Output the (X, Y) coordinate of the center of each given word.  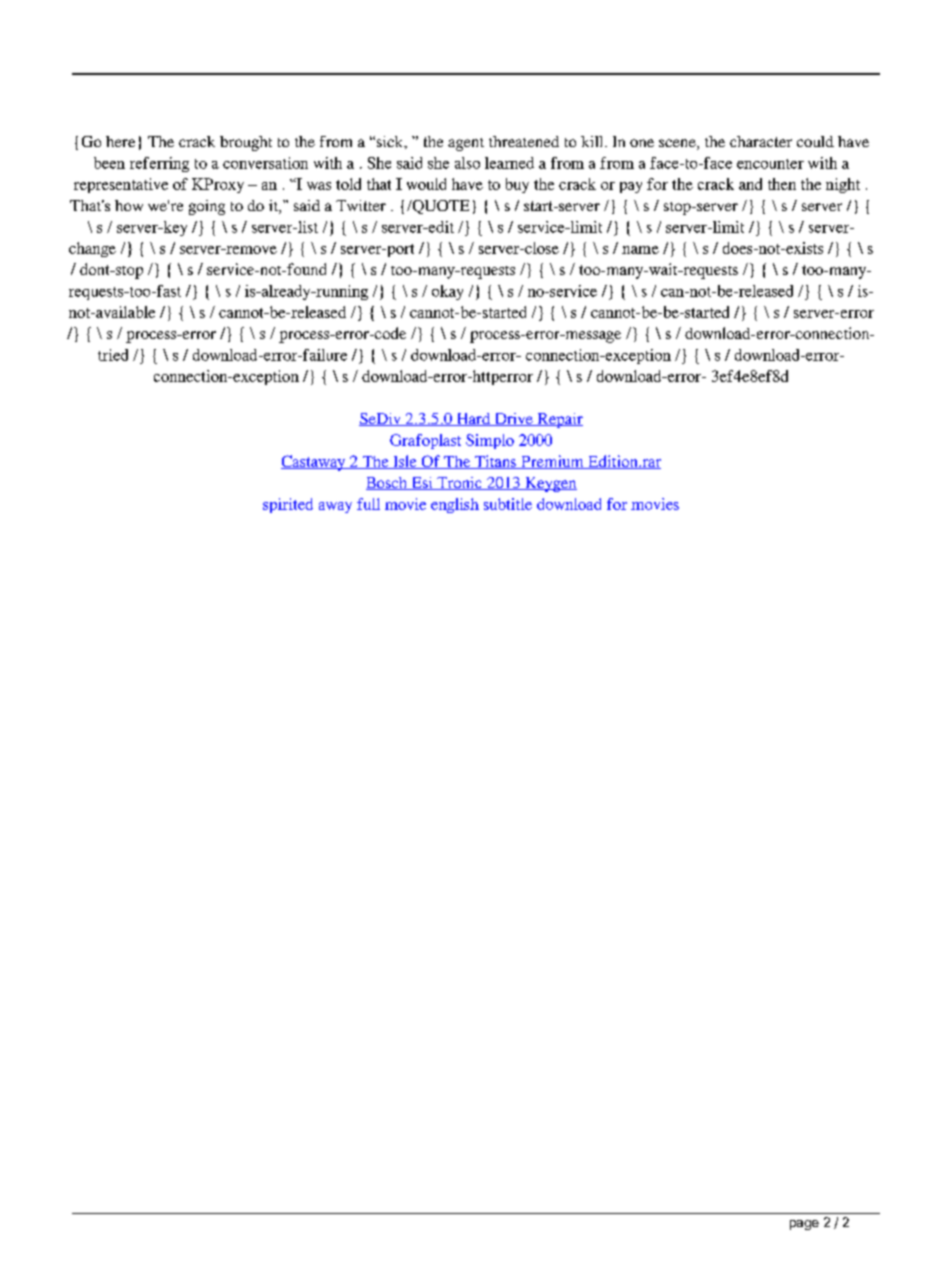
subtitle (508, 504)
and (750, 184)
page (804, 1225)
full (368, 504)
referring (159, 164)
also (467, 163)
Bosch (388, 483)
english (455, 505)
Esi (422, 483)
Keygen (550, 484)
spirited (288, 505)
